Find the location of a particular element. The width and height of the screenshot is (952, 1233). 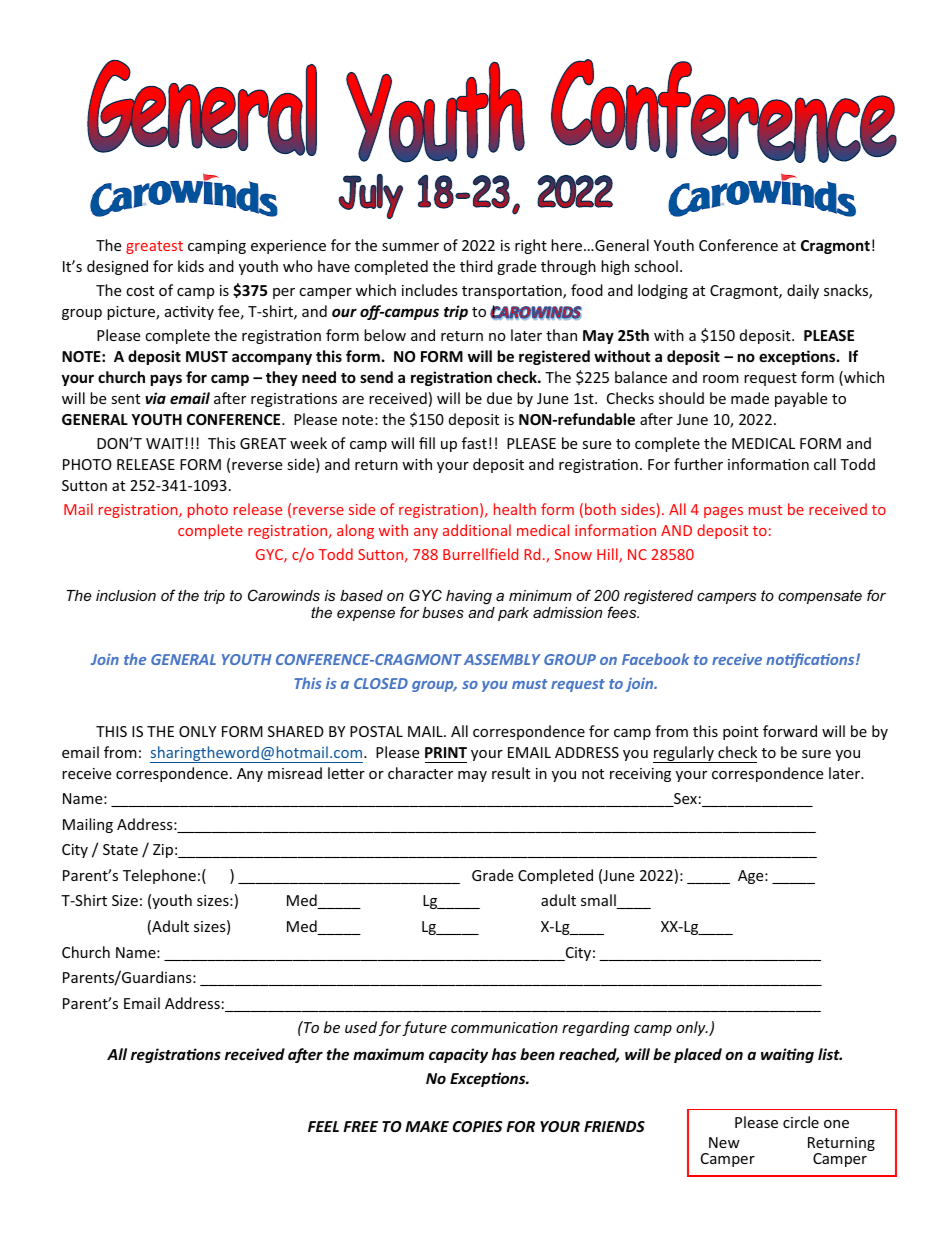

SHARED is located at coordinates (296, 731).
